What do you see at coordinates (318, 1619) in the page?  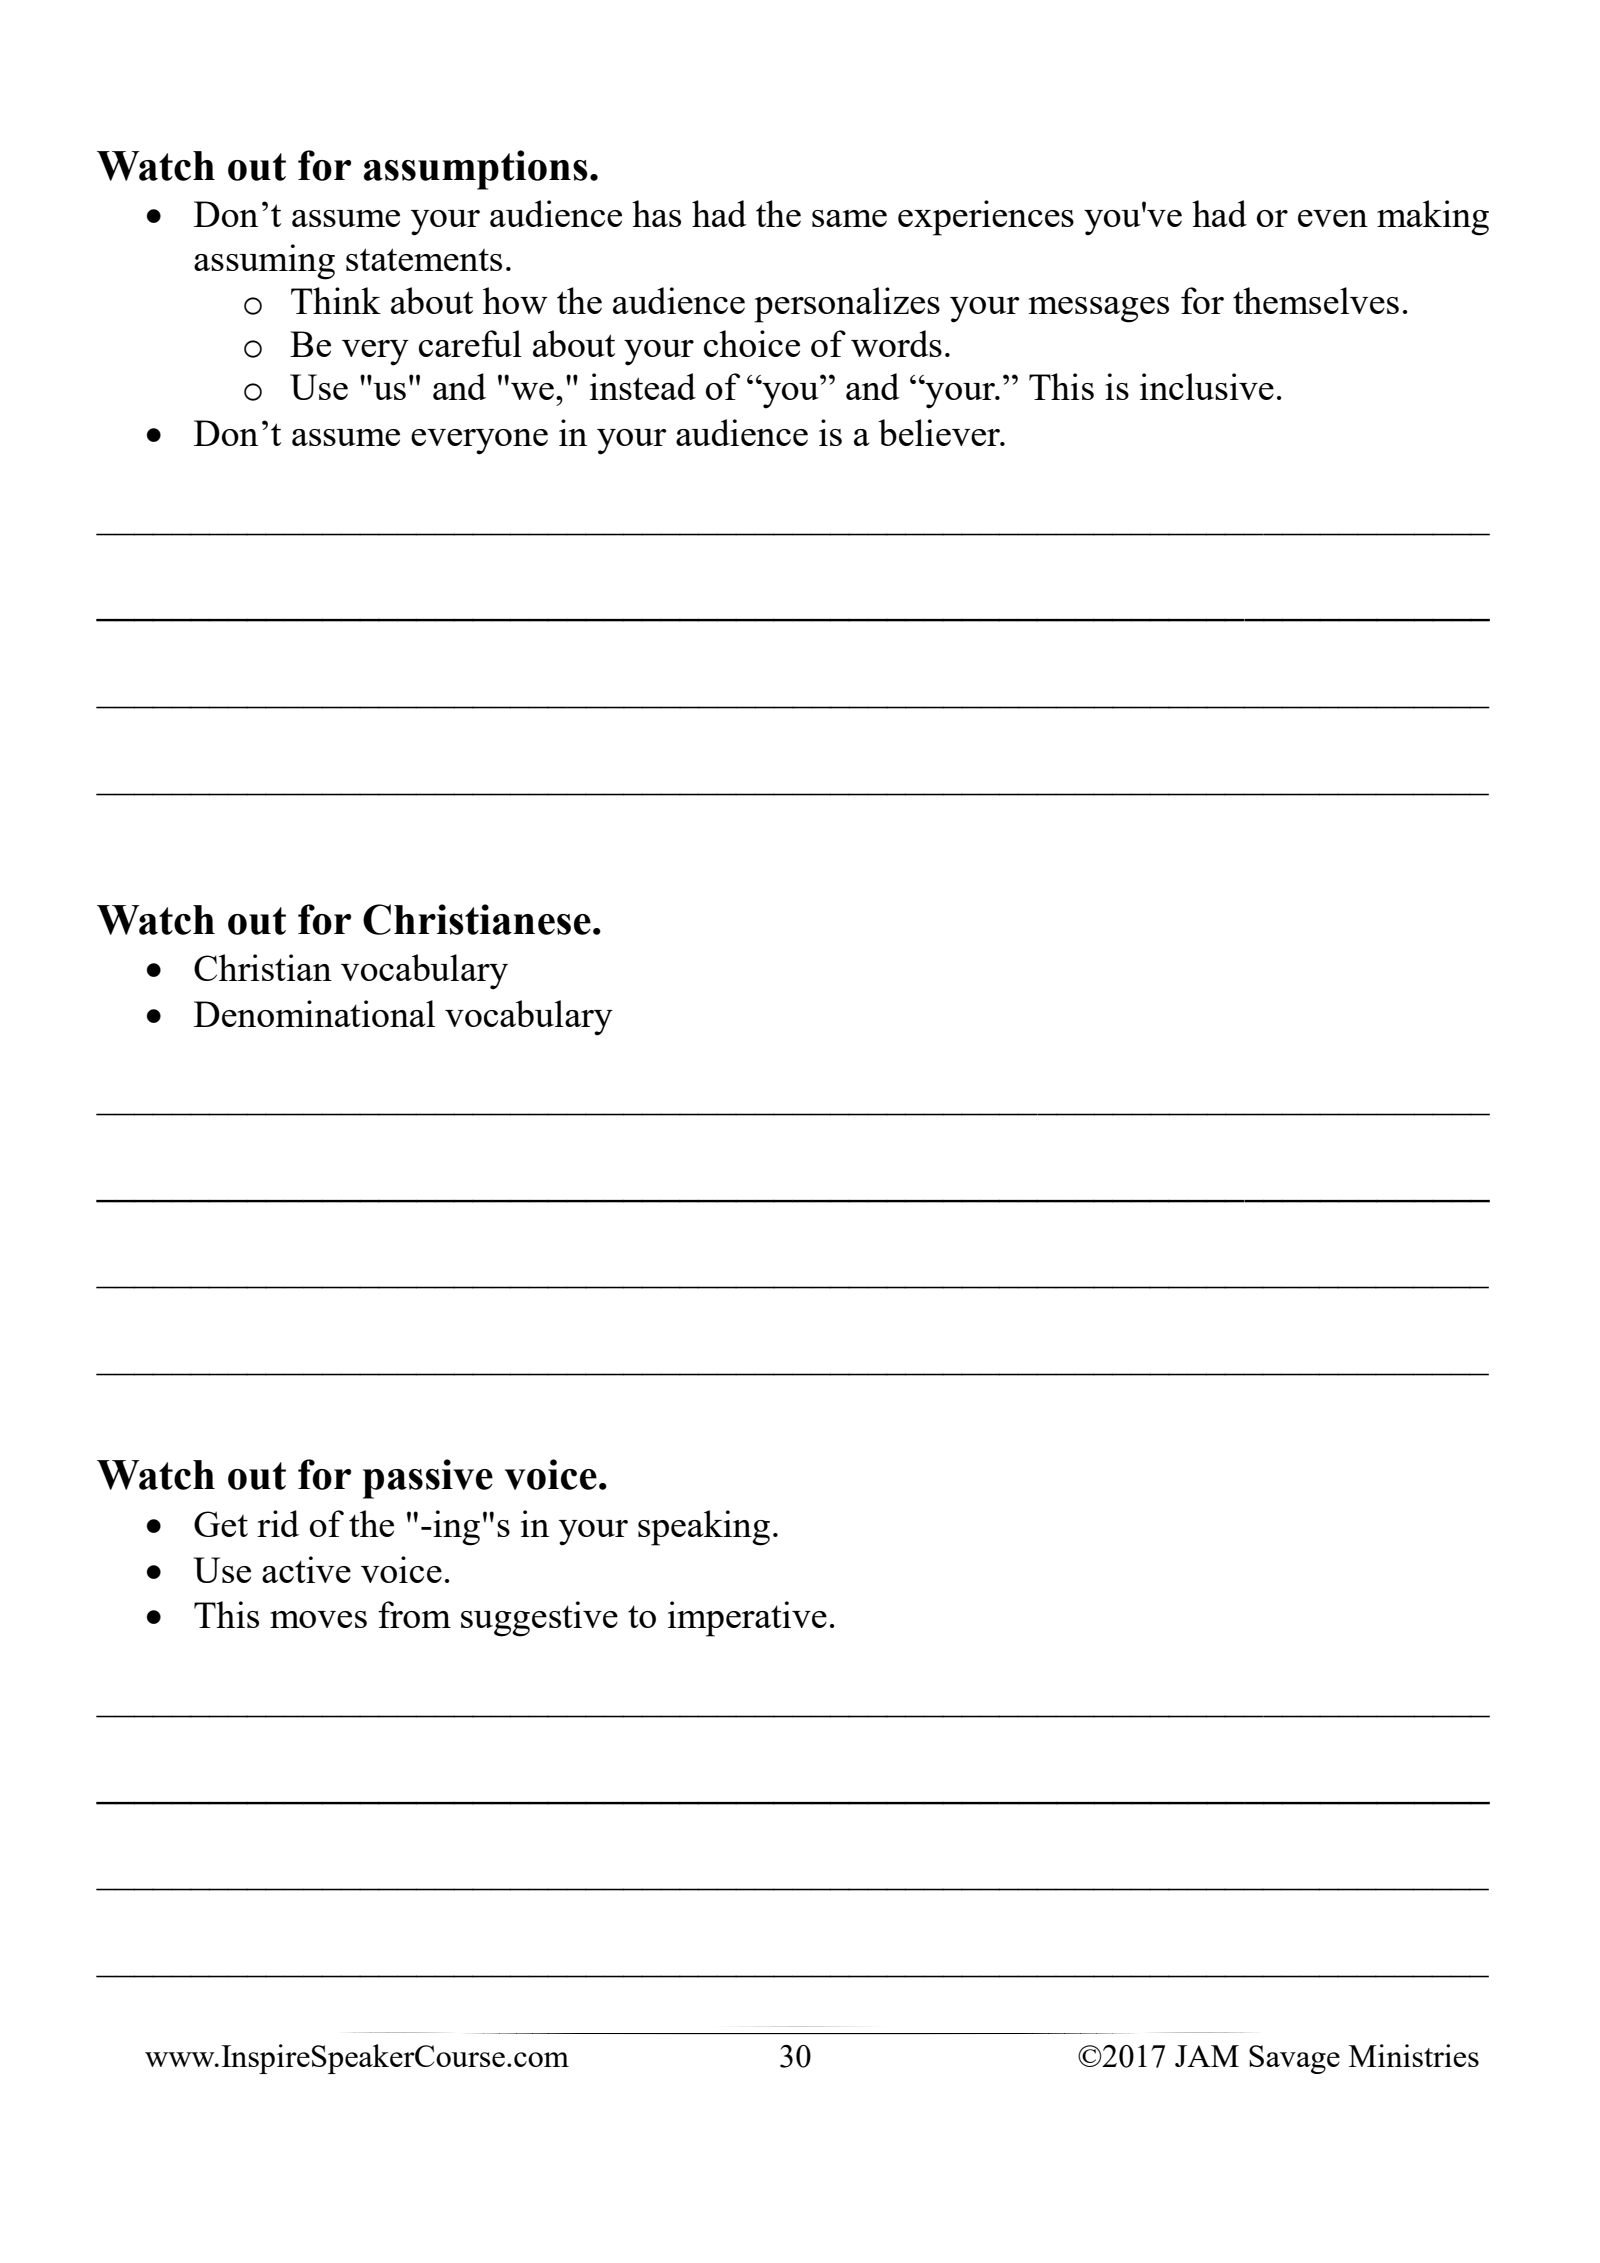 I see `moves` at bounding box center [318, 1619].
